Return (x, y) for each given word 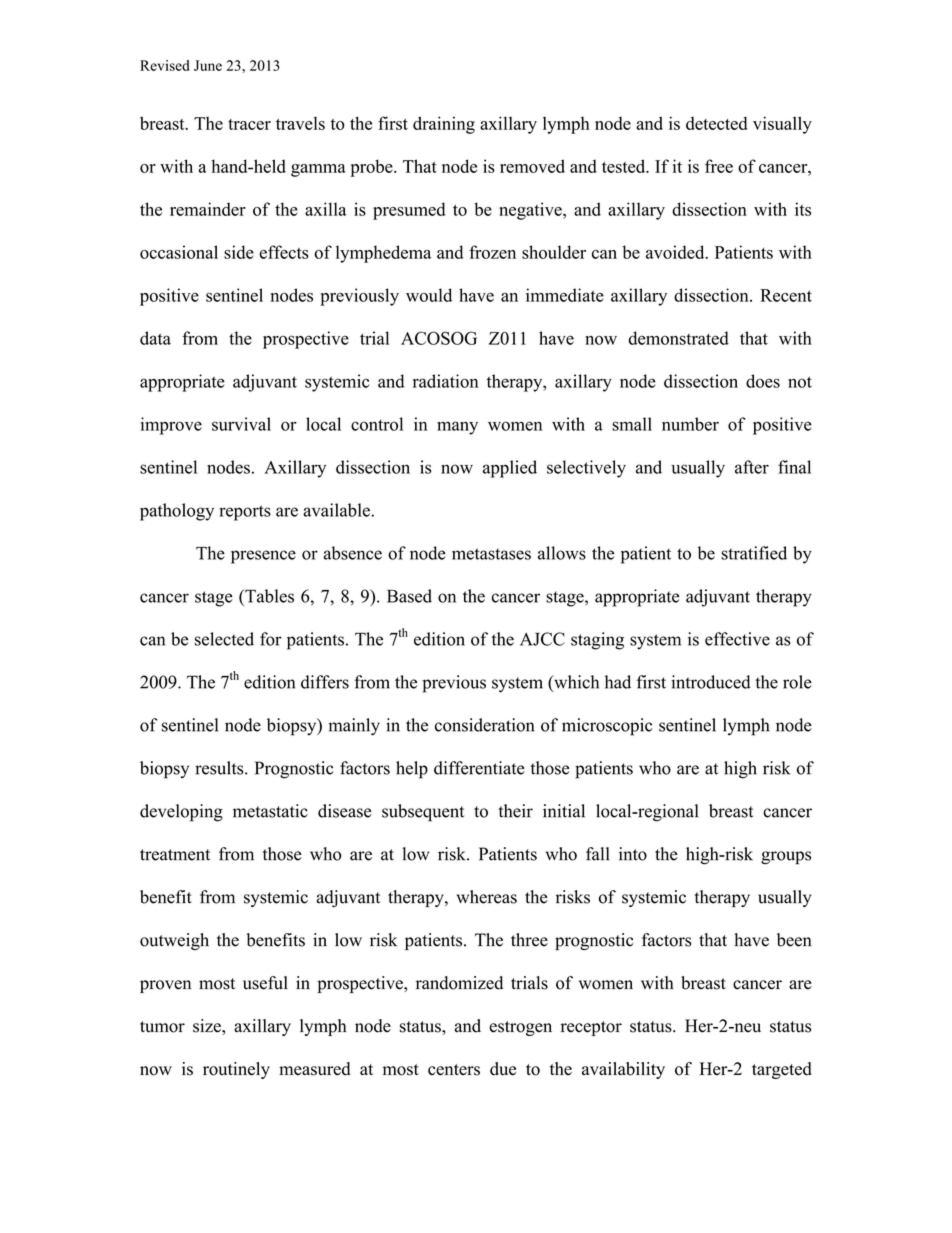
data (155, 338)
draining (444, 125)
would (429, 295)
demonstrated (678, 338)
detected (717, 123)
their (516, 811)
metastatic (270, 811)
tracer (249, 124)
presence (263, 557)
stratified (754, 553)
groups (786, 858)
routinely (236, 1070)
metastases (491, 554)
